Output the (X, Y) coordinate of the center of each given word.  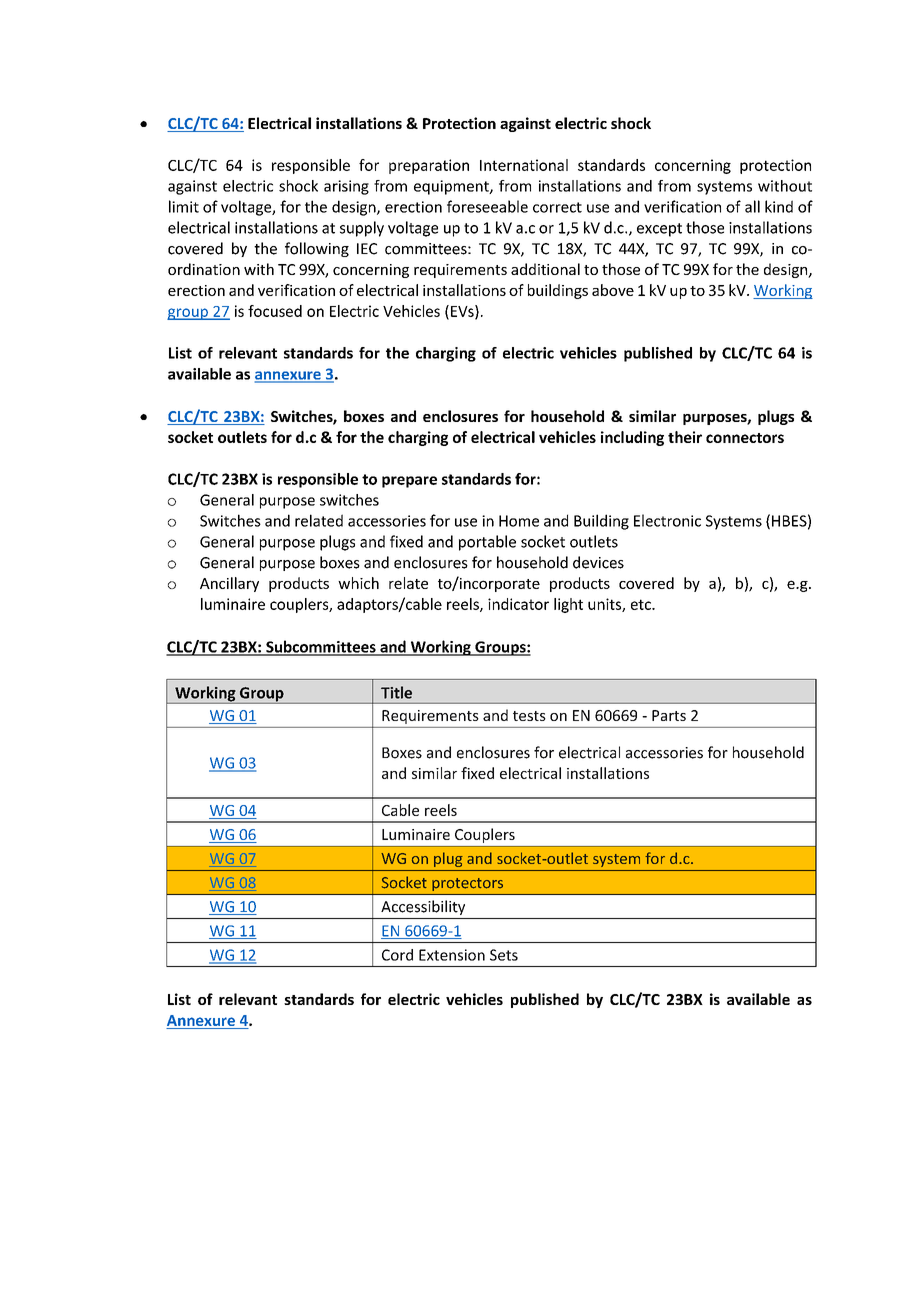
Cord (397, 955)
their (685, 437)
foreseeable (487, 206)
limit (184, 206)
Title (396, 692)
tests (529, 716)
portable (487, 543)
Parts (669, 715)
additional (545, 269)
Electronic (667, 520)
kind (779, 206)
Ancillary (229, 584)
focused (275, 311)
